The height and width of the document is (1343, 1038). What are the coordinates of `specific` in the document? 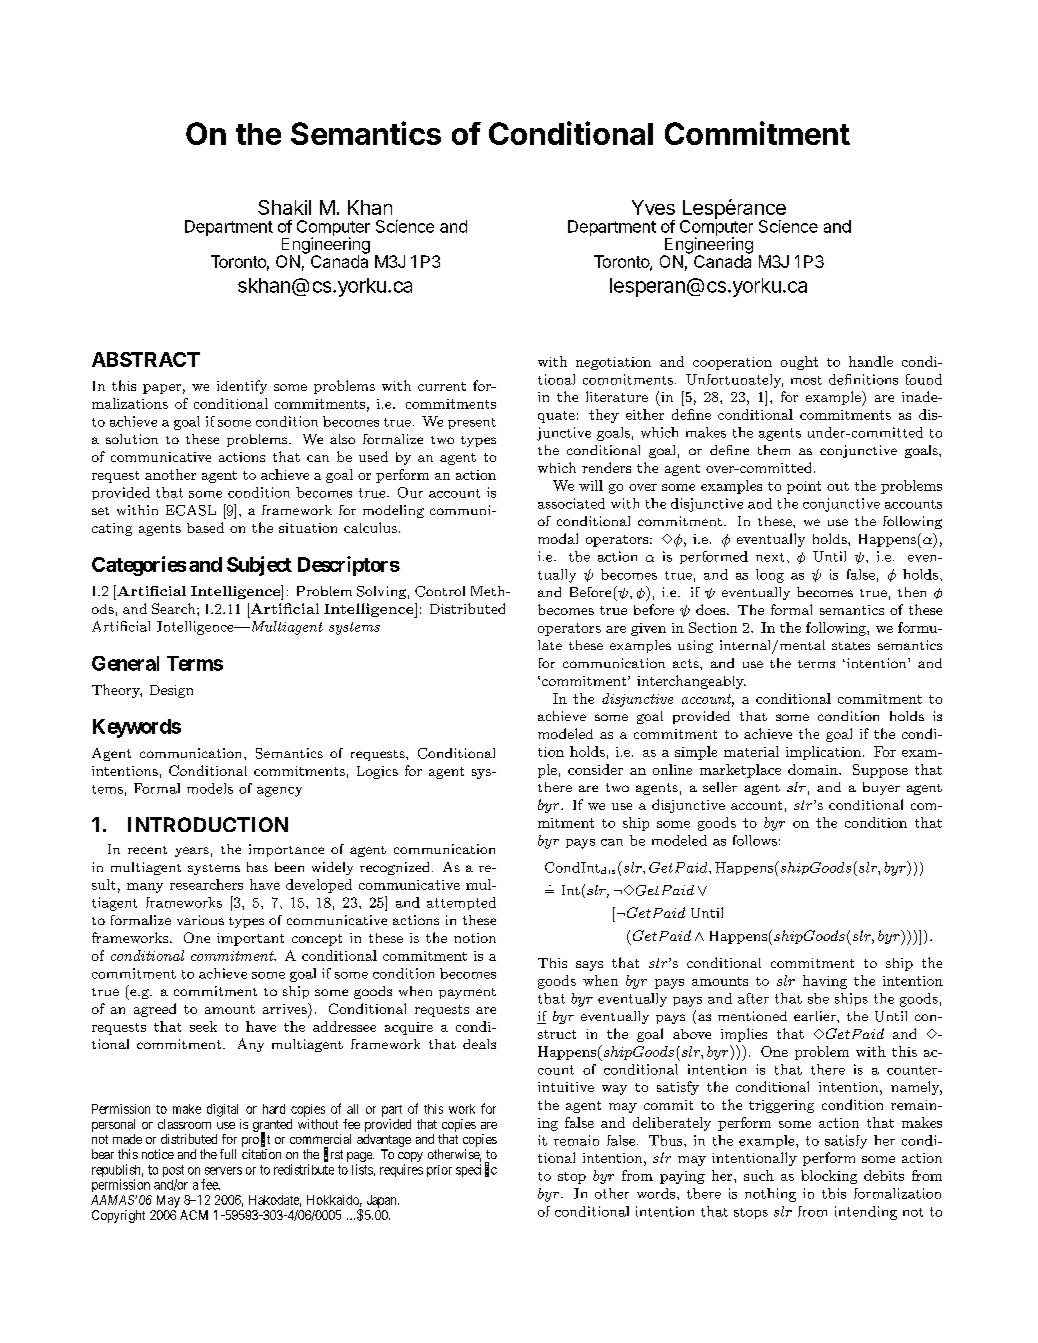 It's located at (476, 1170).
